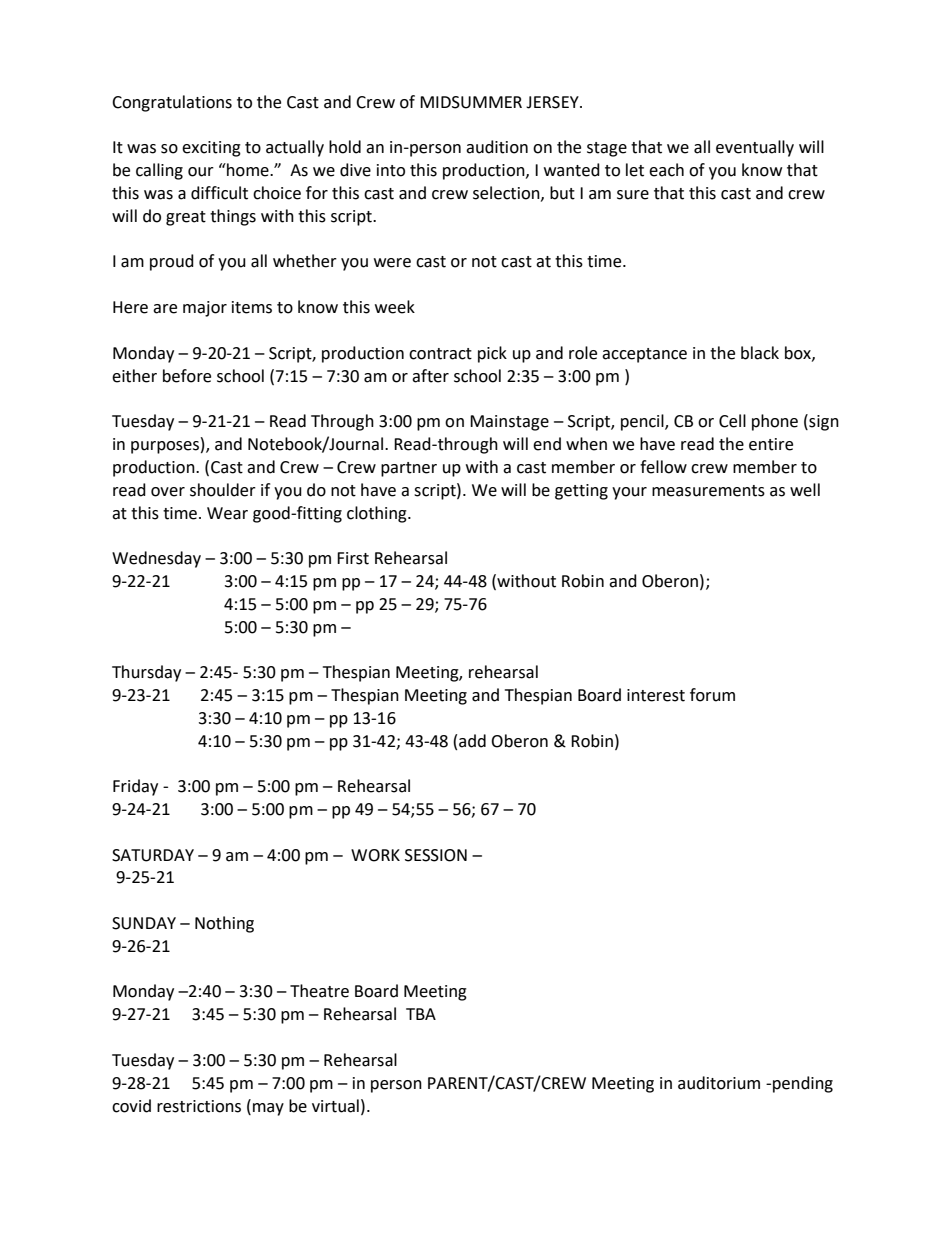 The height and width of the document is (1233, 952). Describe the element at coordinates (719, 1083) in the document. I see `auditorium` at that location.
